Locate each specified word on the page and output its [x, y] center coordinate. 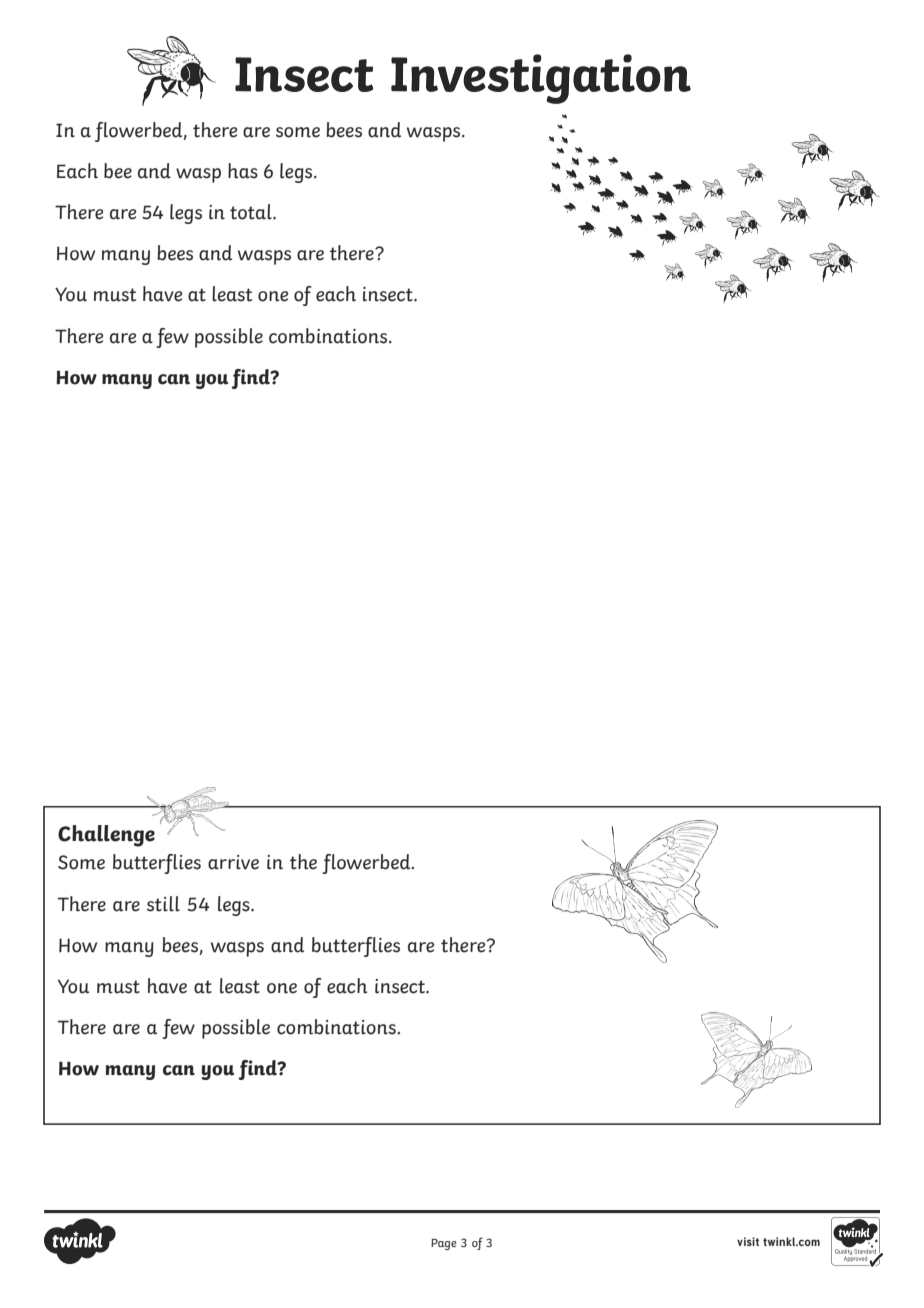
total [252, 212]
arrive [233, 862]
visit [748, 1241]
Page [444, 1244]
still [163, 904]
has [243, 171]
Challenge [106, 836]
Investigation [541, 79]
